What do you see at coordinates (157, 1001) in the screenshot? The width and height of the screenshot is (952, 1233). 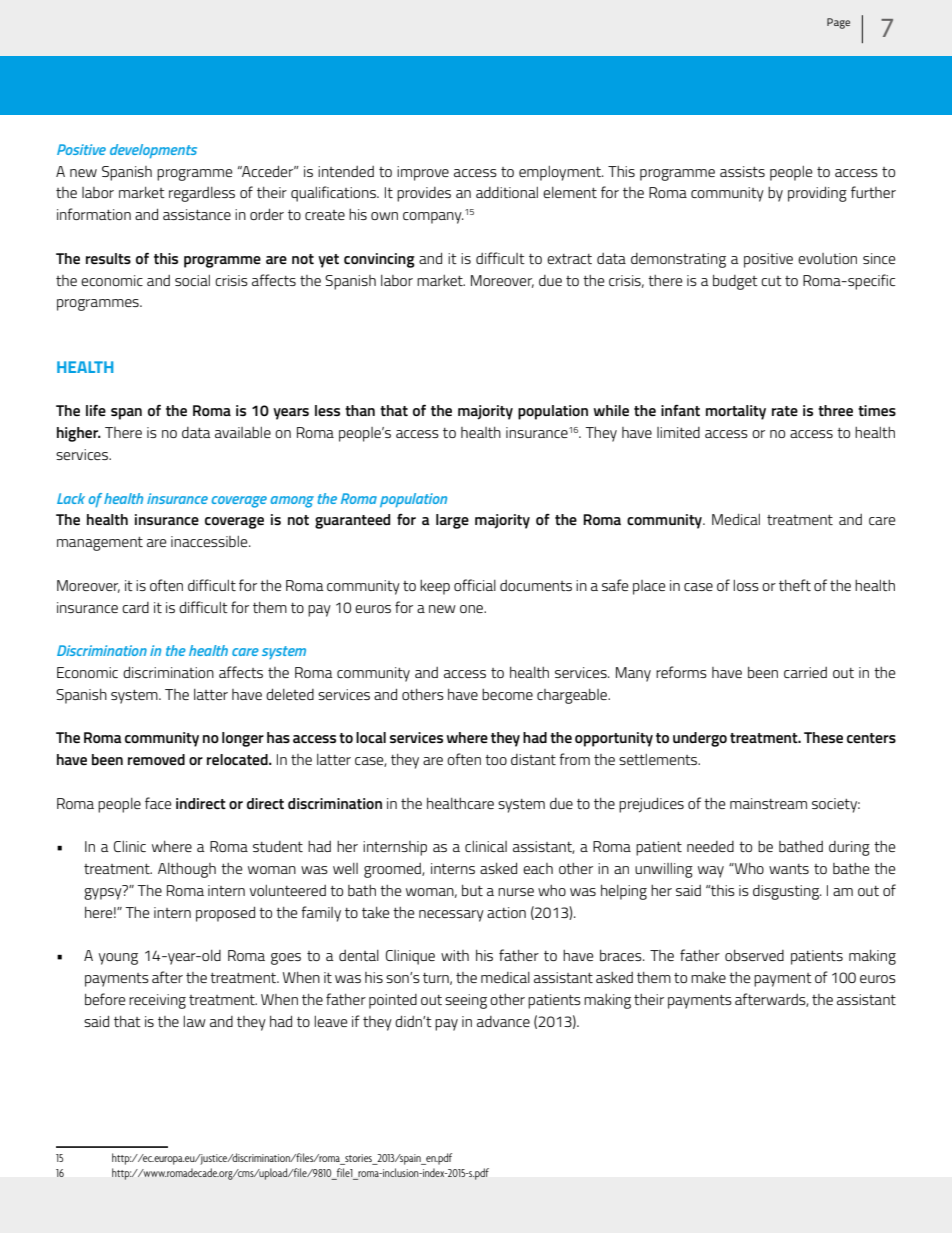 I see `receiving` at bounding box center [157, 1001].
